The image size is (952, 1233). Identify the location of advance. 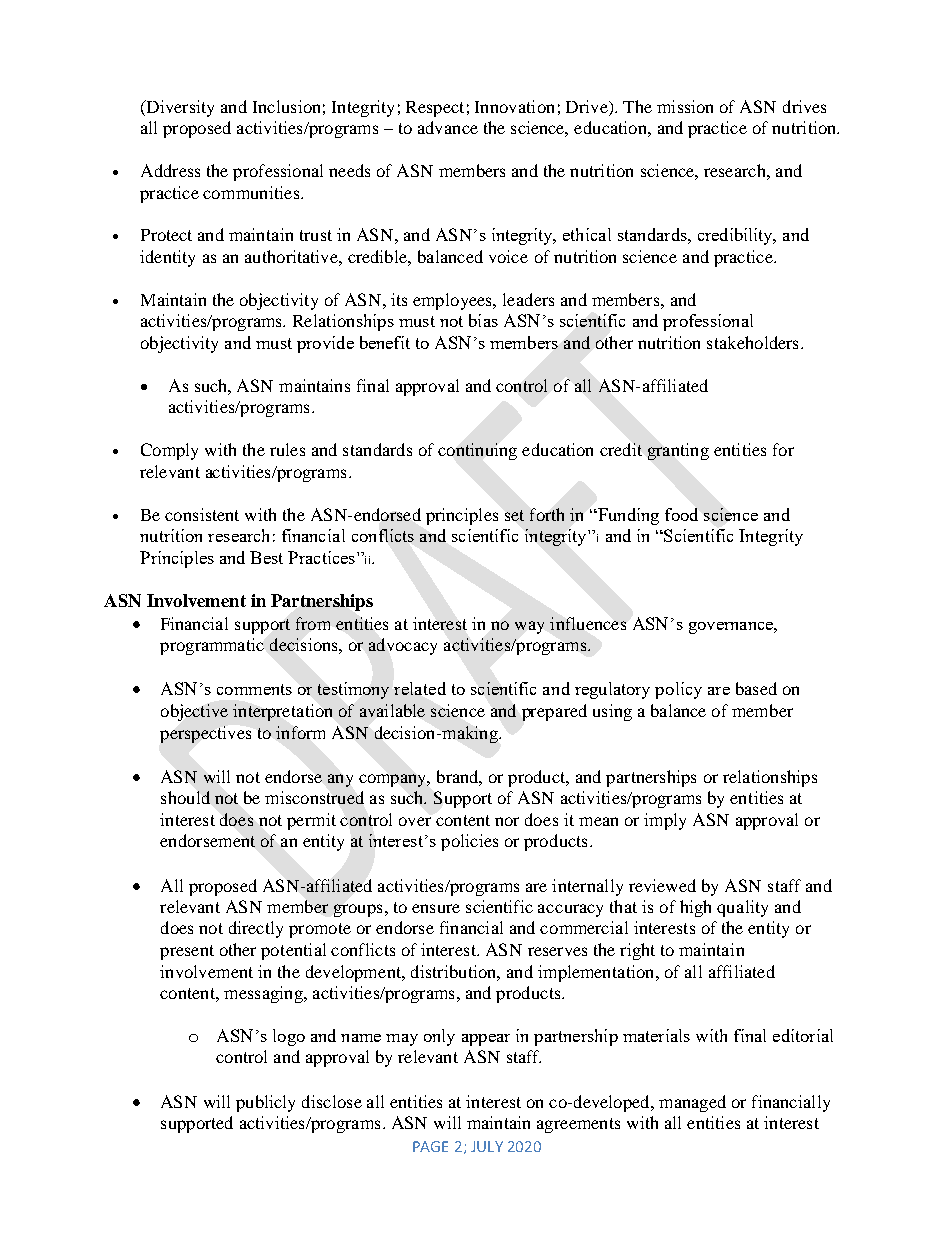
(448, 127).
